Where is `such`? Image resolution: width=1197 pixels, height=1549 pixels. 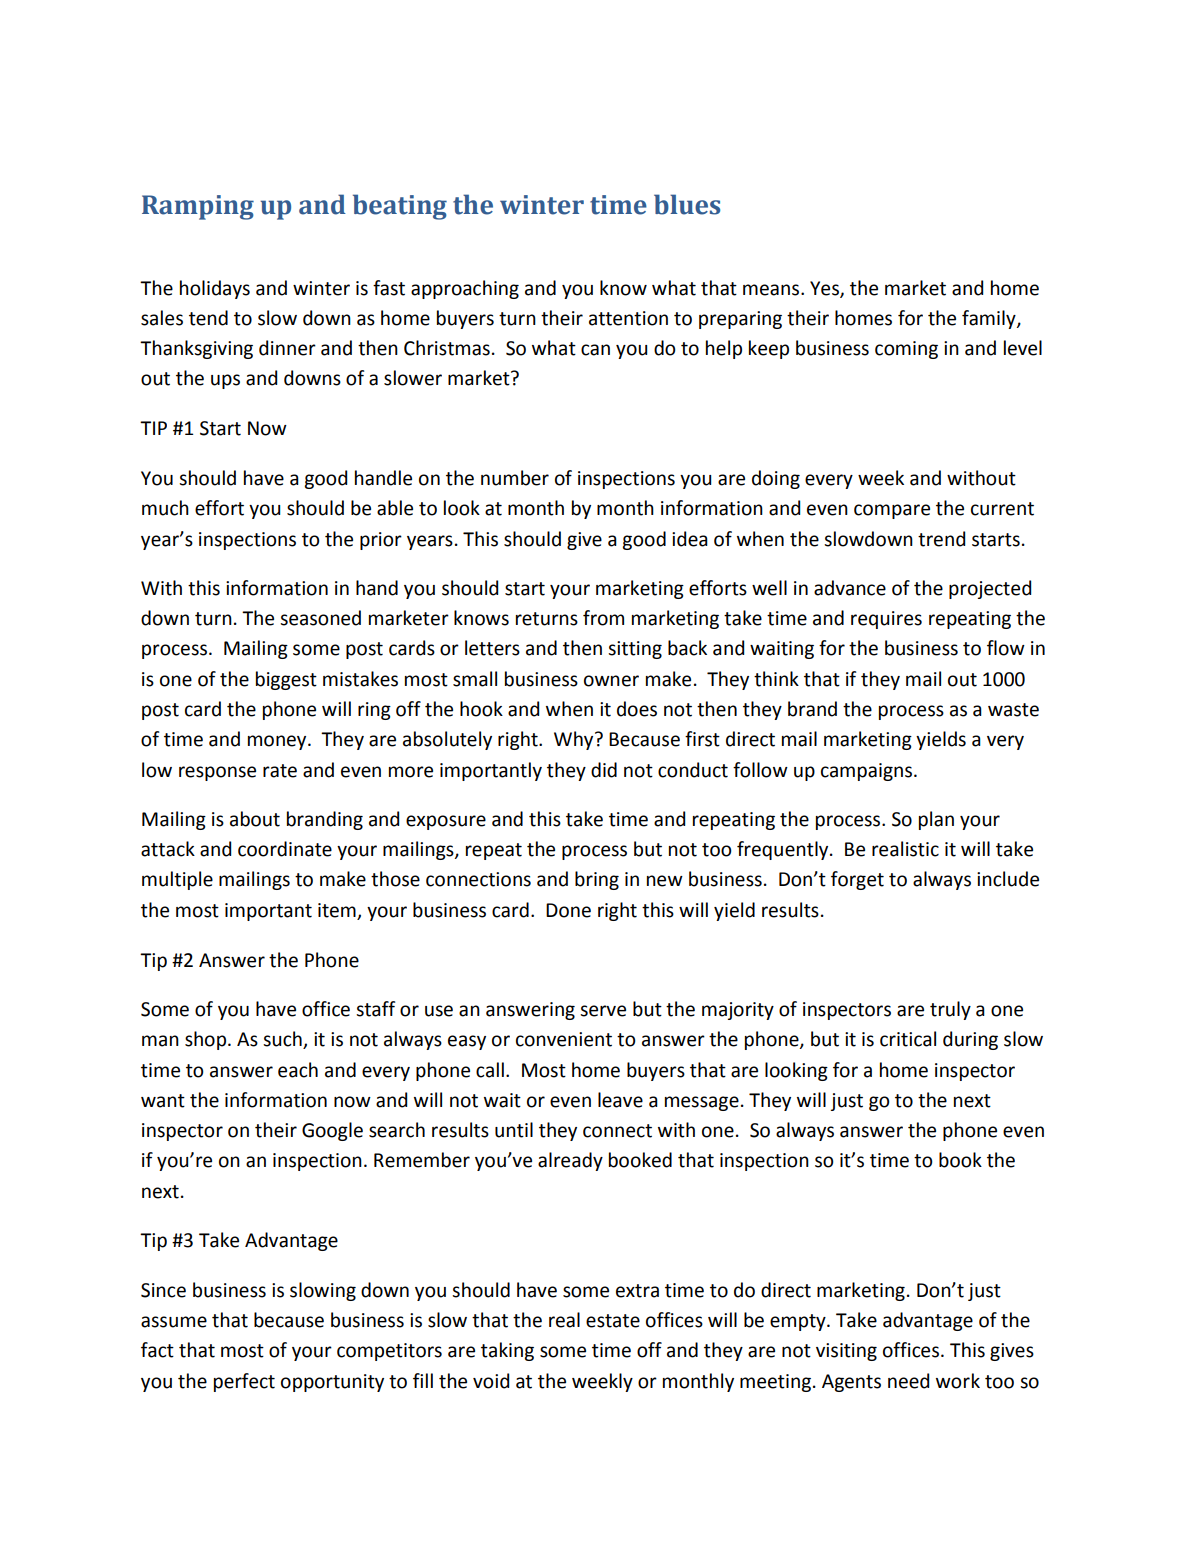 such is located at coordinates (283, 1040).
